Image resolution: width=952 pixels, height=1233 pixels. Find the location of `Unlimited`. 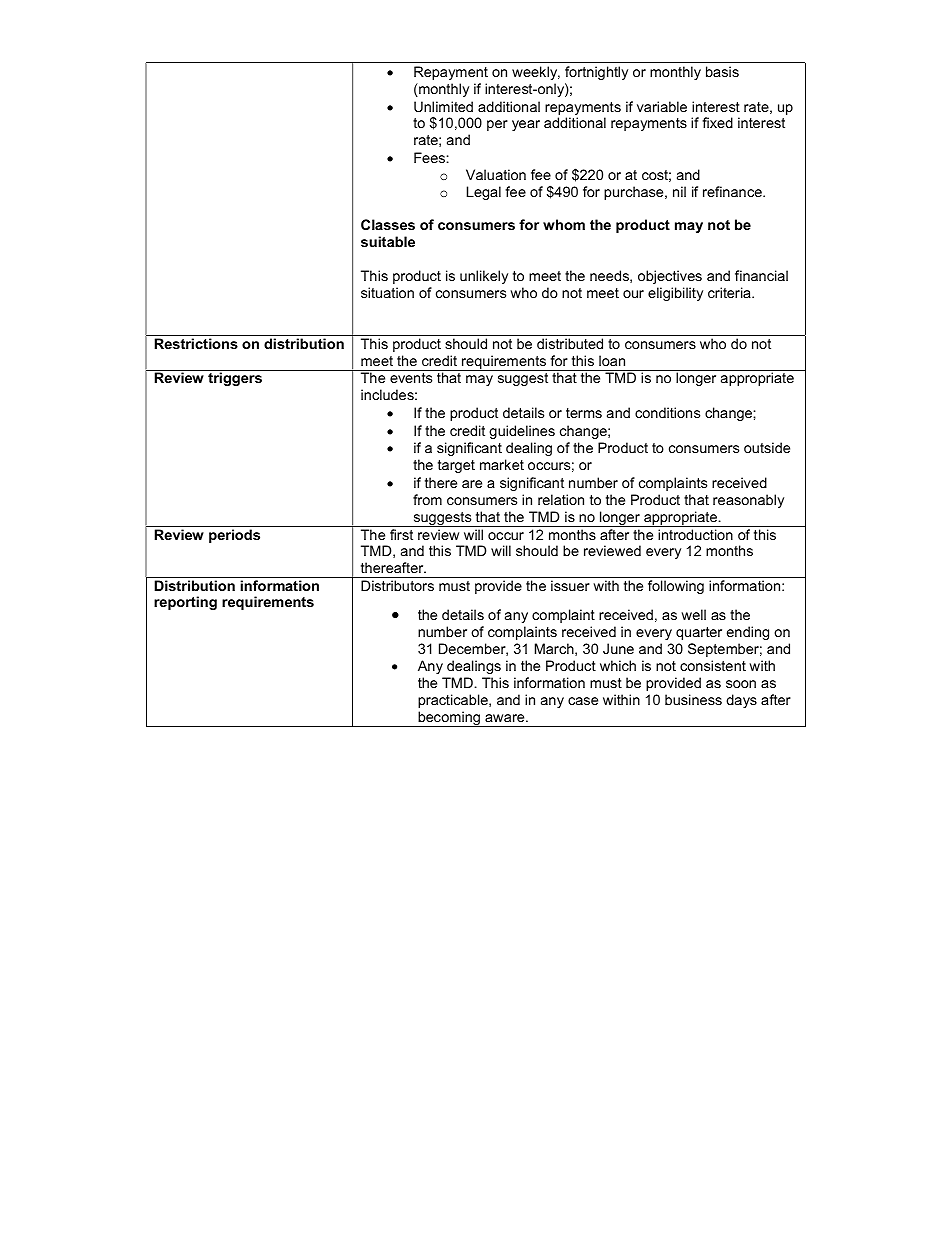

Unlimited is located at coordinates (443, 106).
